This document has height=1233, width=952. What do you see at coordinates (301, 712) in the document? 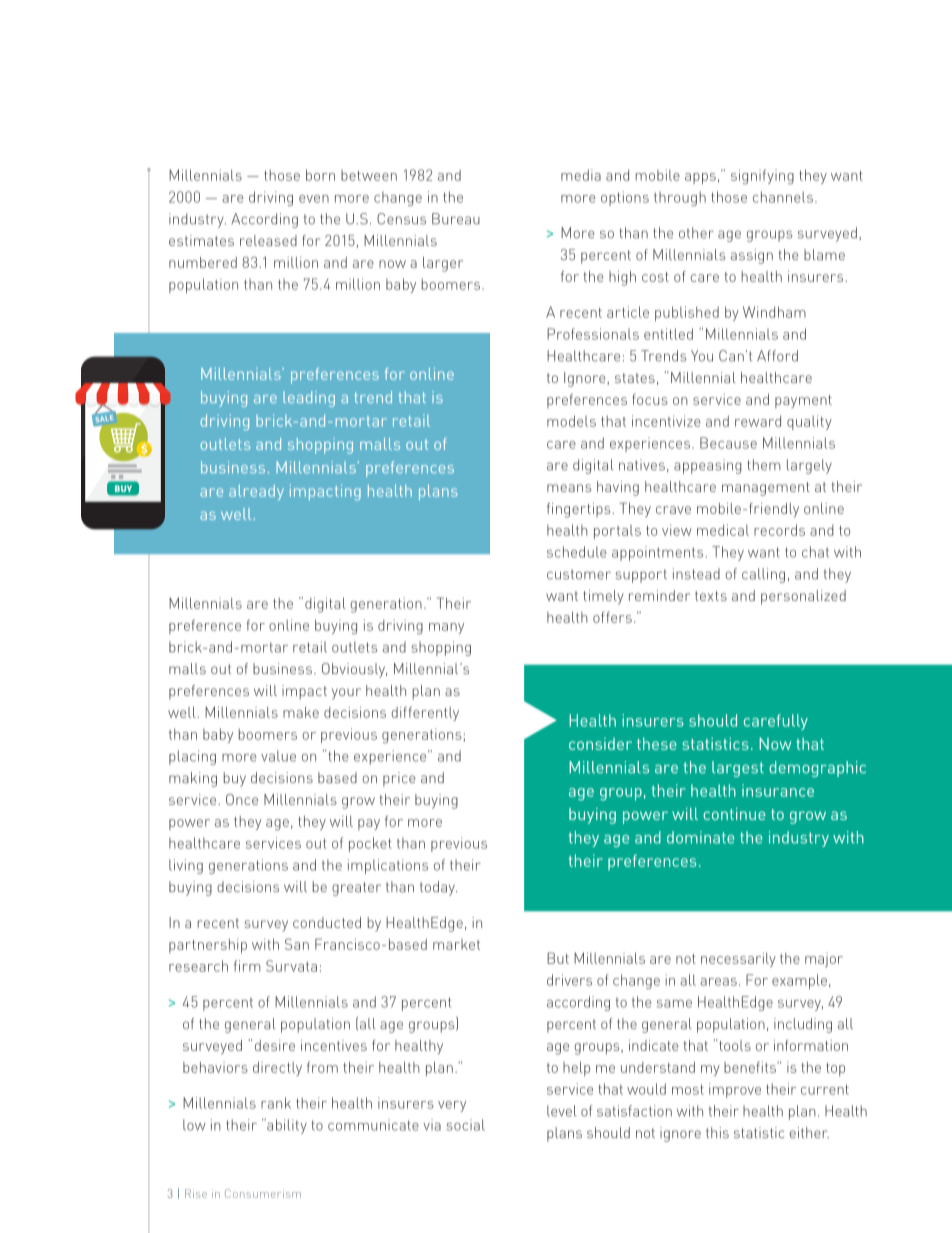
I see `make` at bounding box center [301, 712].
